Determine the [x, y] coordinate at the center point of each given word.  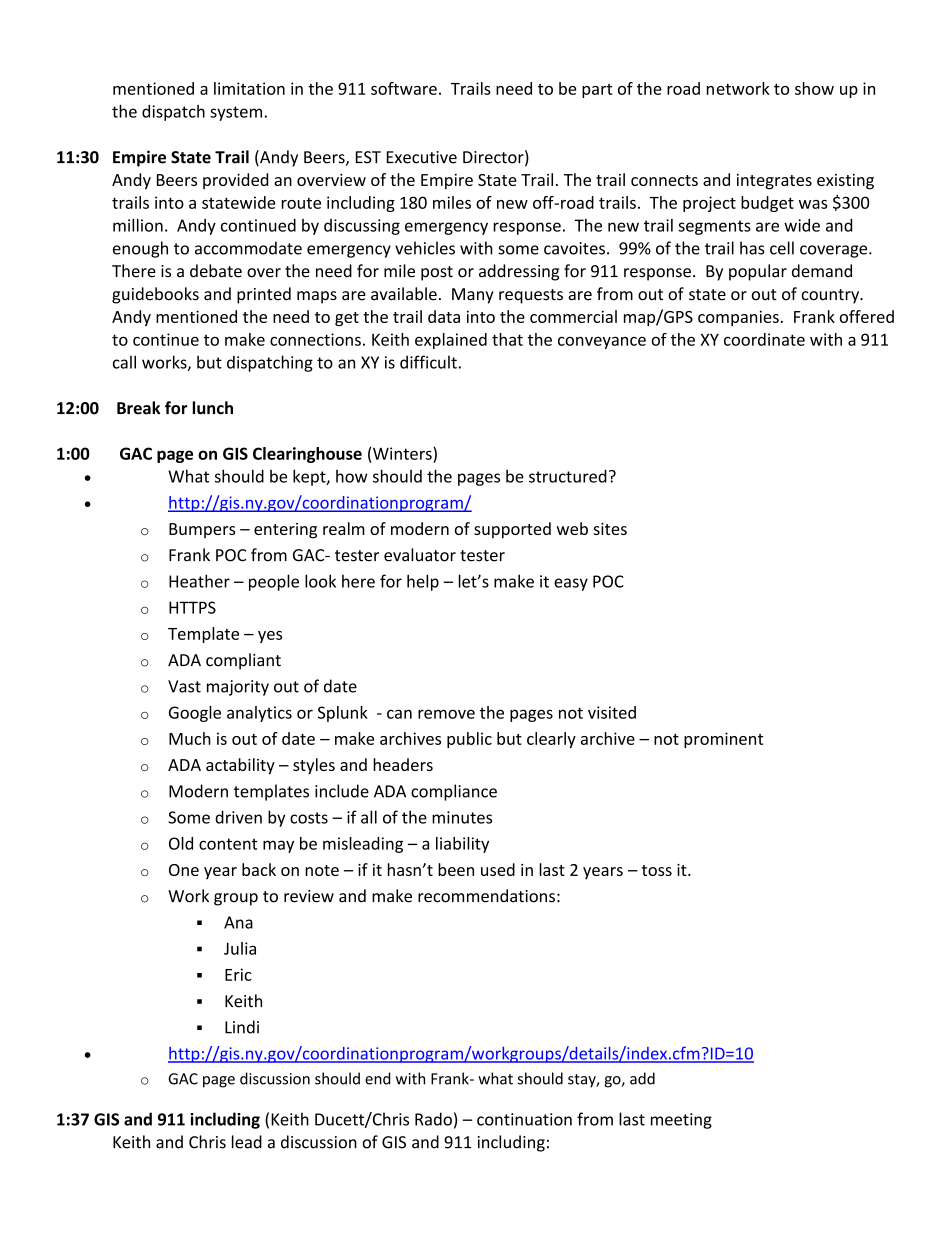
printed [264, 295]
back [259, 869]
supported [512, 530]
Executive [421, 157]
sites [610, 529]
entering [285, 531]
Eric [238, 974]
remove [446, 714]
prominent [723, 740]
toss [657, 870]
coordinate [764, 339]
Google [195, 714]
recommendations [486, 896]
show [814, 88]
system [236, 113]
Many [473, 296]
